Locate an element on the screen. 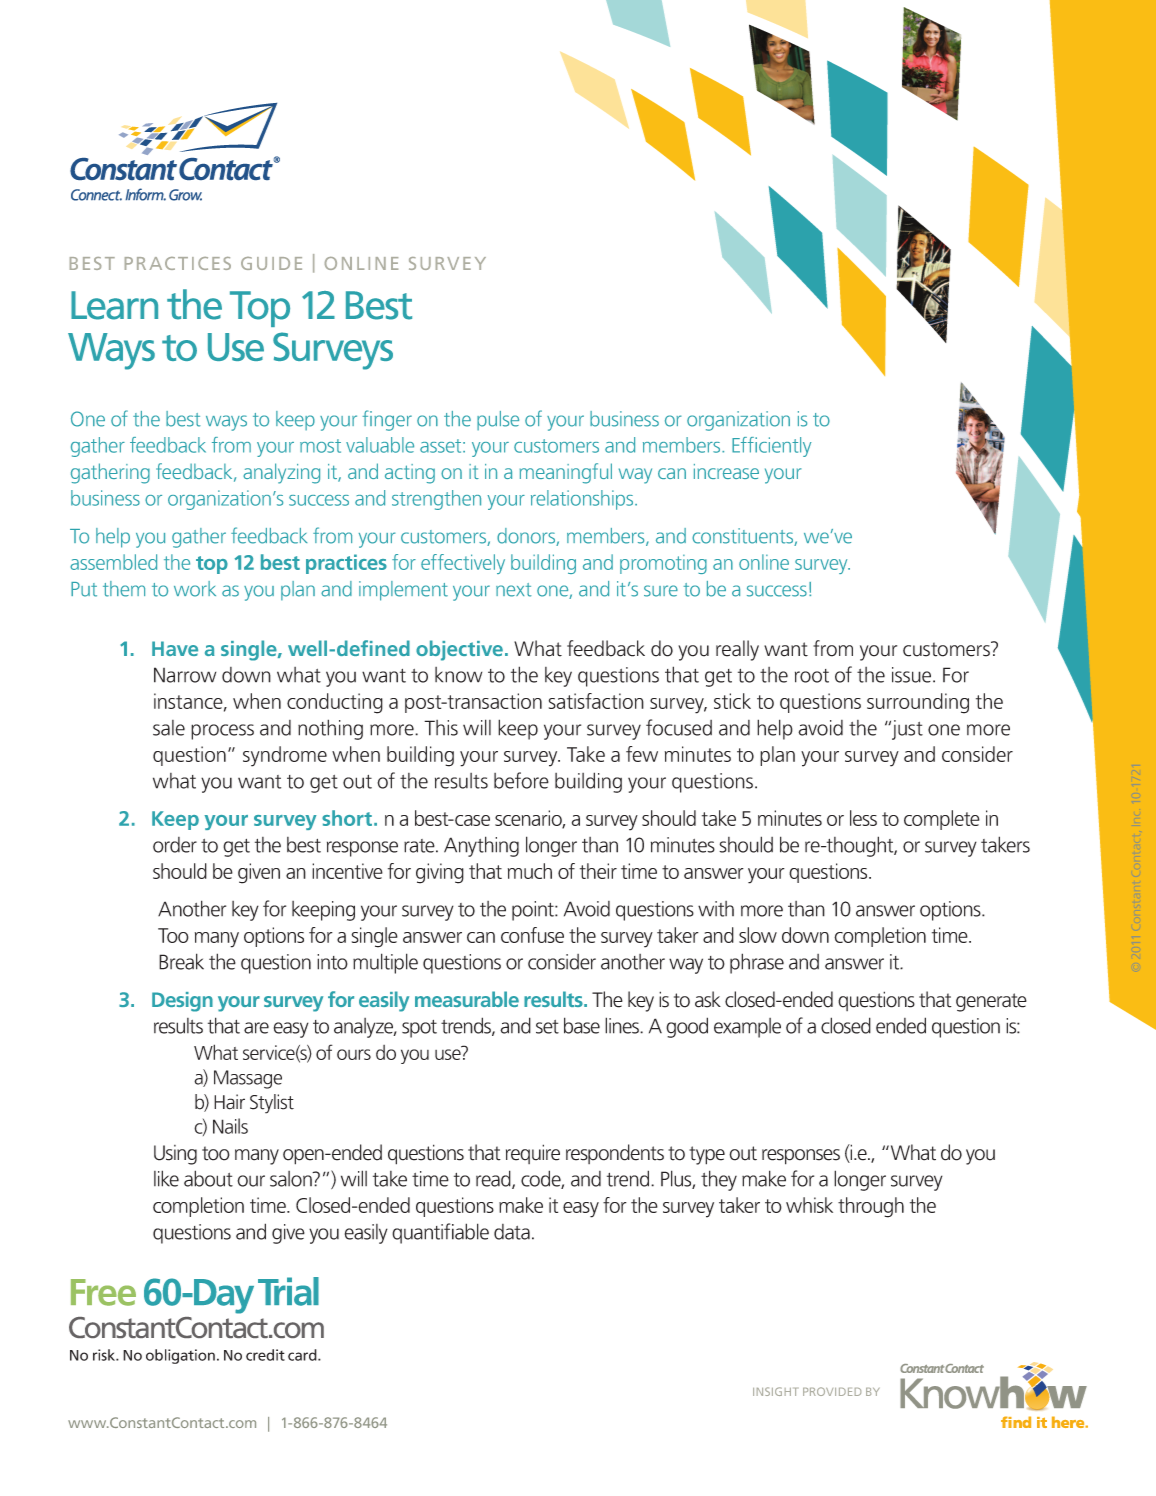 The image size is (1156, 1496). relationships is located at coordinates (583, 500).
